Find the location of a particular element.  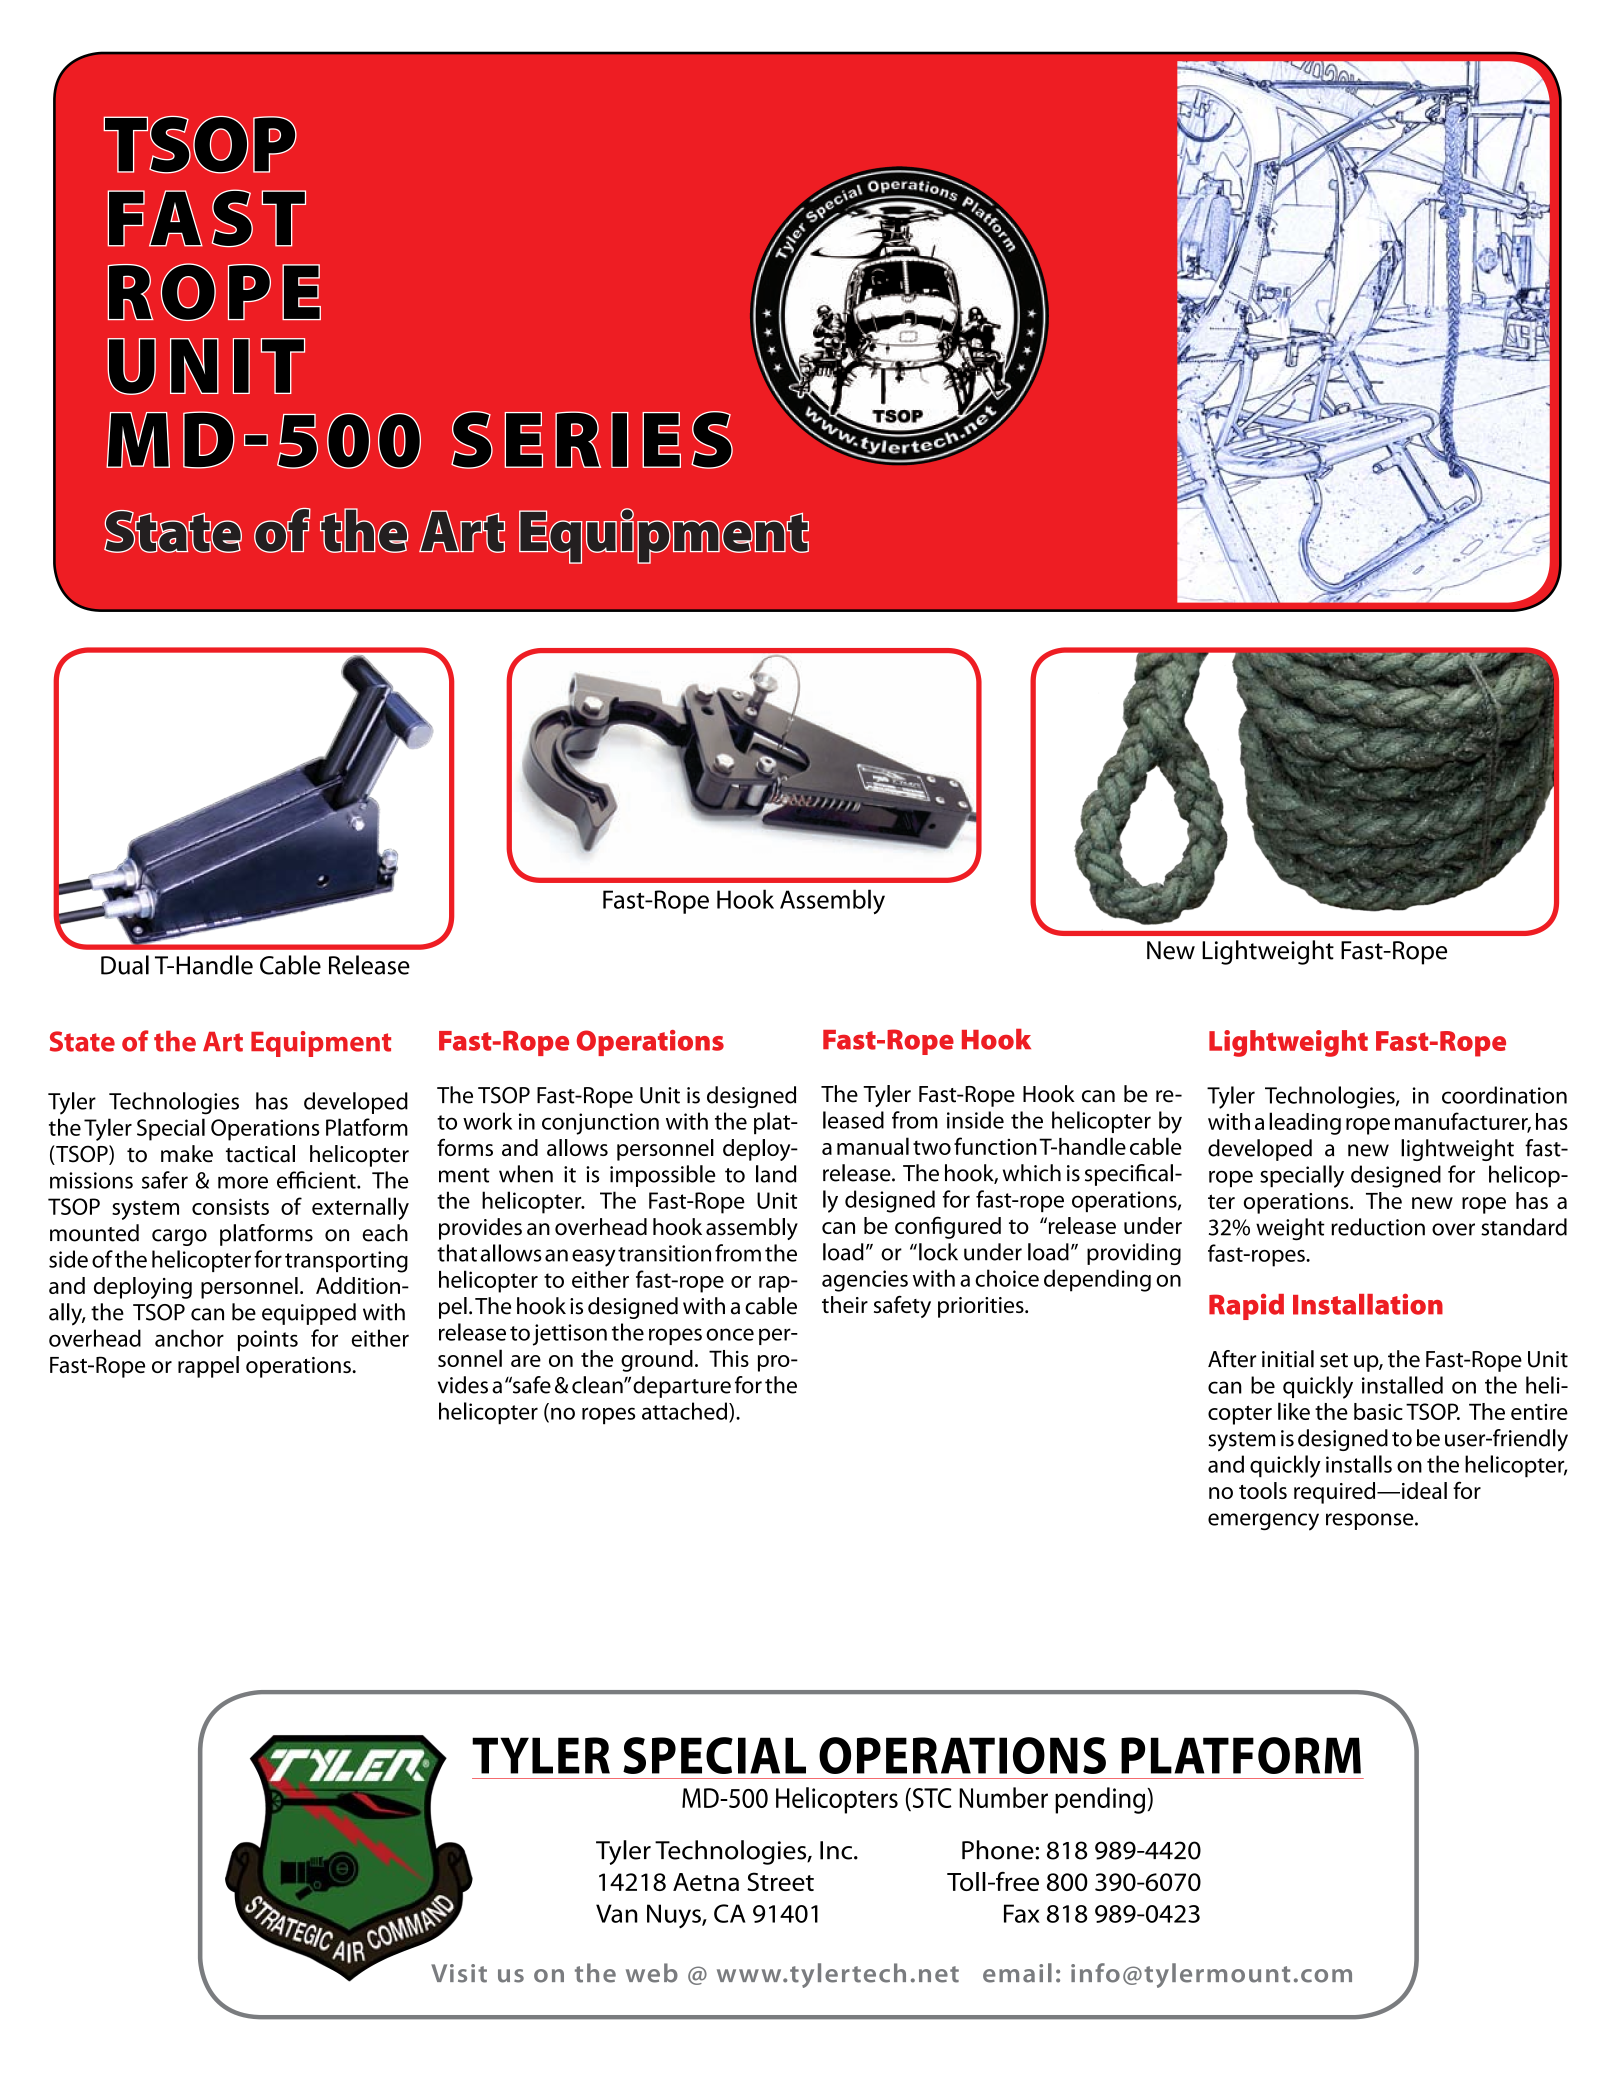

set is located at coordinates (1334, 1360).
